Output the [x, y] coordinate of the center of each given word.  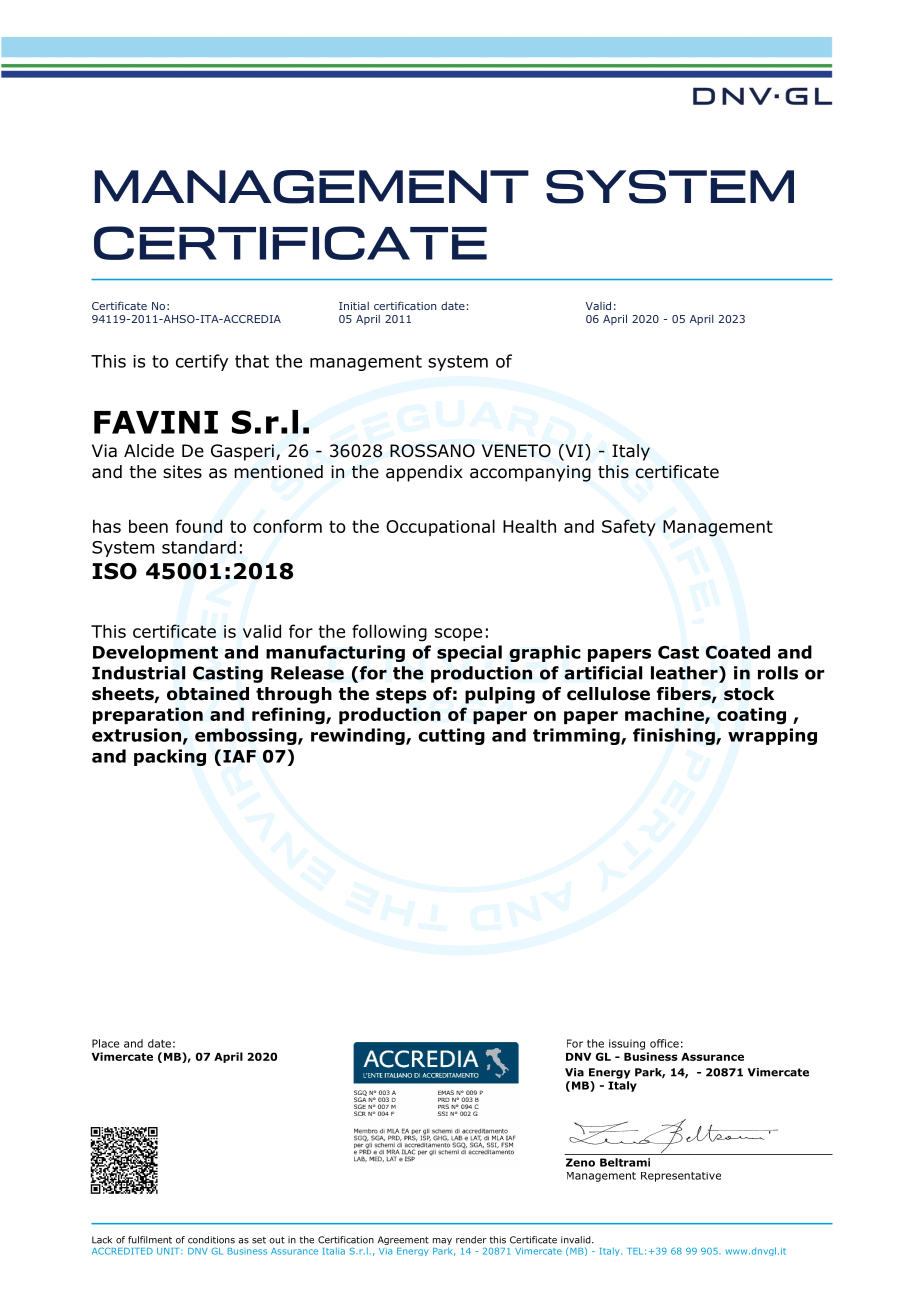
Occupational [440, 527]
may [442, 1241]
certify [202, 362]
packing [170, 757]
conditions [211, 1240]
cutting [451, 736]
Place [105, 1043]
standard [199, 547]
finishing [675, 736]
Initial [354, 306]
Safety [629, 527]
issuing [627, 1044]
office [664, 1043]
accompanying [530, 473]
